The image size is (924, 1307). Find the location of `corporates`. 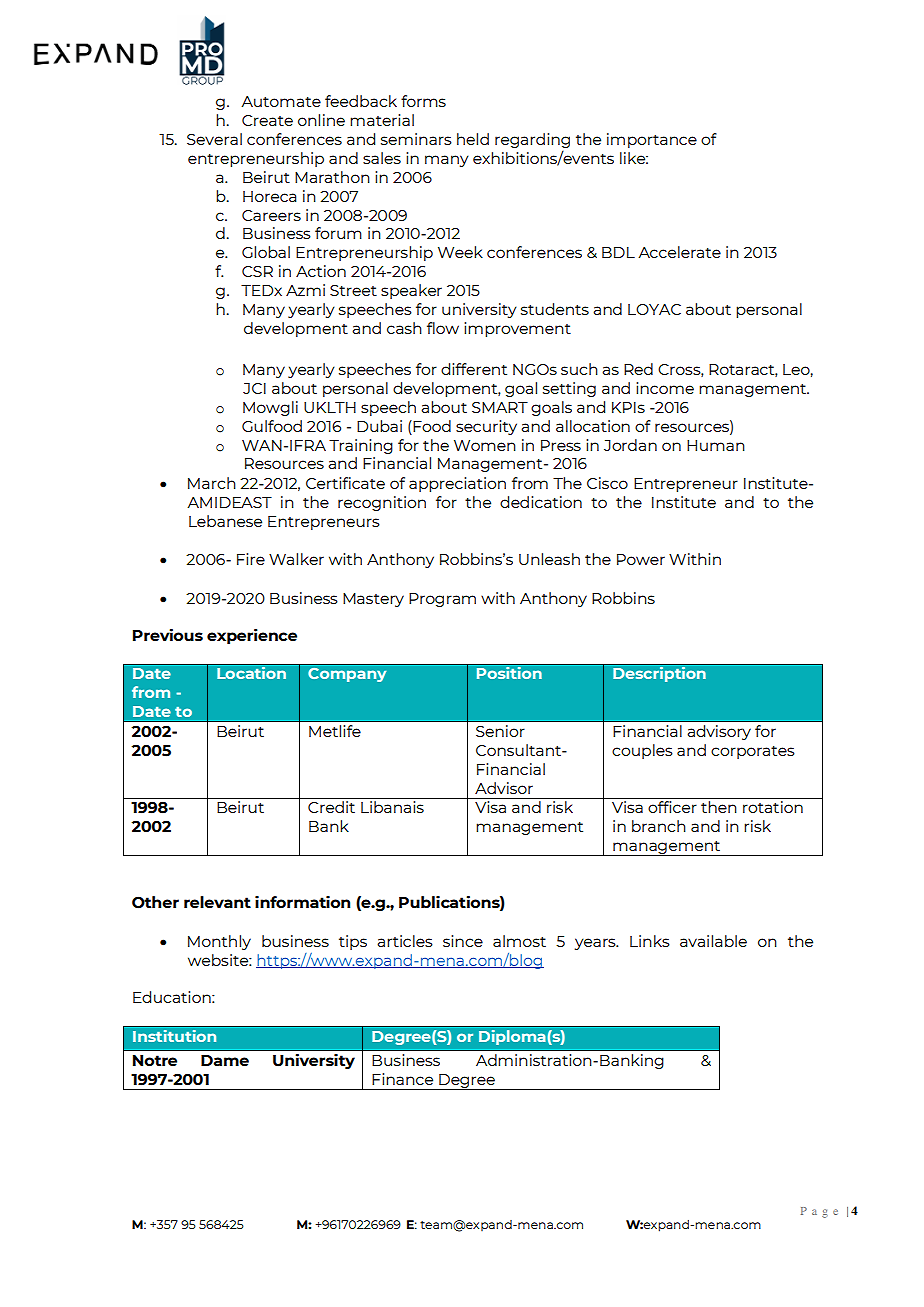

corporates is located at coordinates (753, 752).
